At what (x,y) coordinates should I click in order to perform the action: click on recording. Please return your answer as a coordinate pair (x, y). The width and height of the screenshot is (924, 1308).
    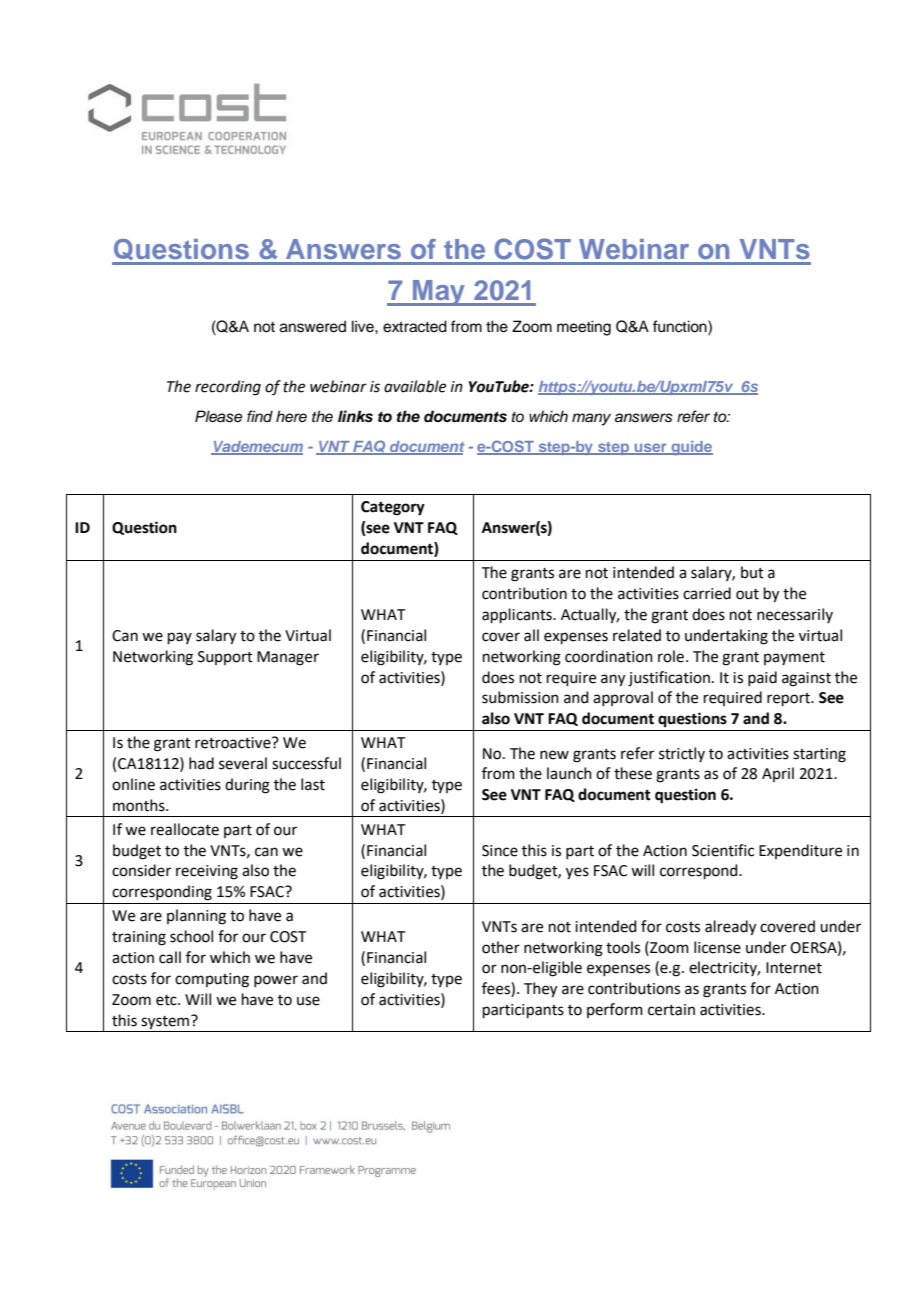
    Looking at the image, I should click on (228, 388).
